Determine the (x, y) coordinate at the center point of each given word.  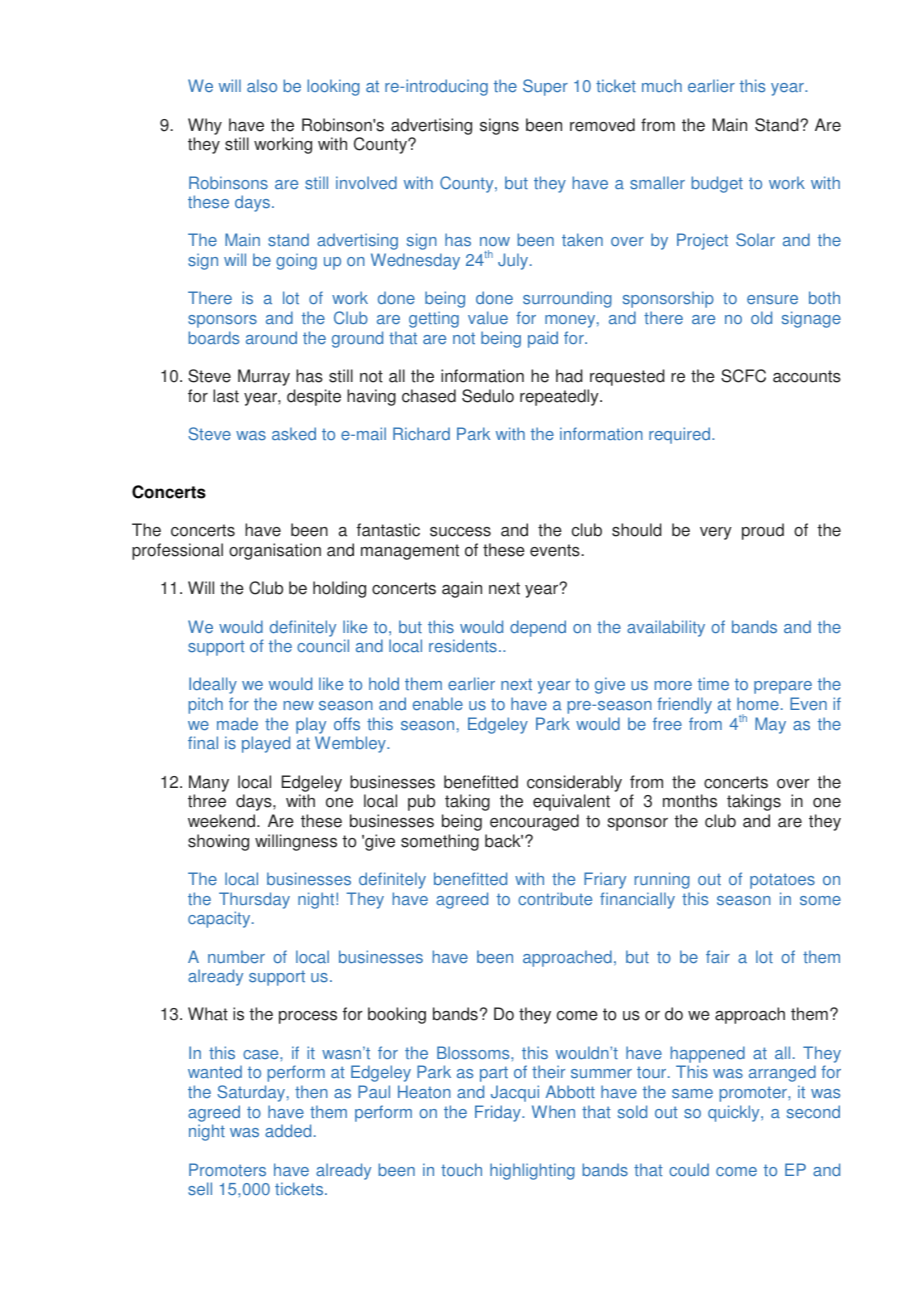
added (288, 1131)
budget (717, 184)
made (237, 723)
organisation (275, 551)
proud (763, 531)
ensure (772, 300)
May (770, 725)
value (488, 318)
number (236, 957)
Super (545, 87)
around (271, 338)
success (460, 532)
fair (718, 957)
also (262, 86)
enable (438, 704)
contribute (555, 899)
